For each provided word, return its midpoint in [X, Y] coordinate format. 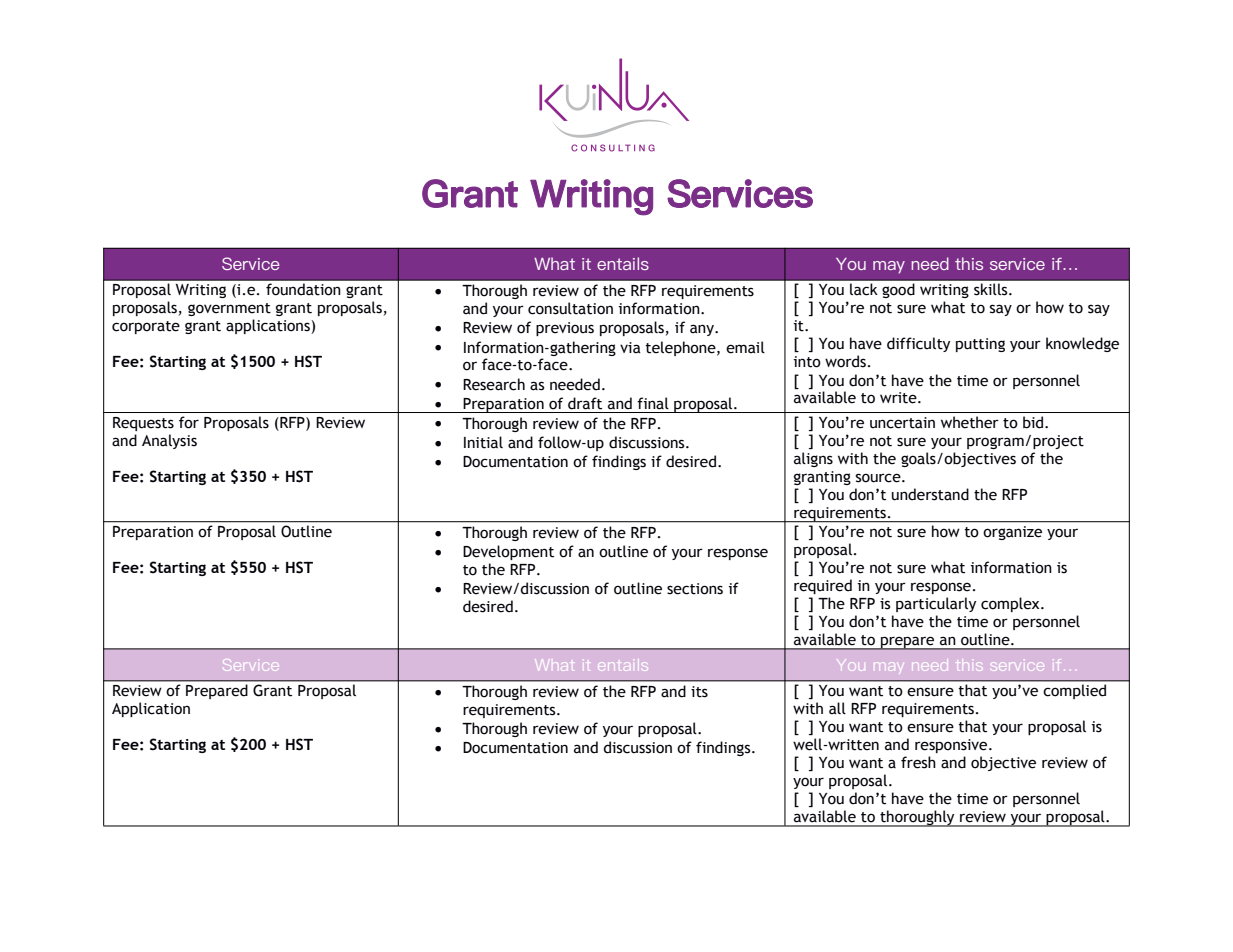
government [229, 309]
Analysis [169, 441]
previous [565, 329]
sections [695, 589]
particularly [936, 604]
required [823, 586]
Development [508, 552]
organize [1013, 533]
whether [970, 422]
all [837, 708]
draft [585, 403]
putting [980, 345]
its [699, 692]
